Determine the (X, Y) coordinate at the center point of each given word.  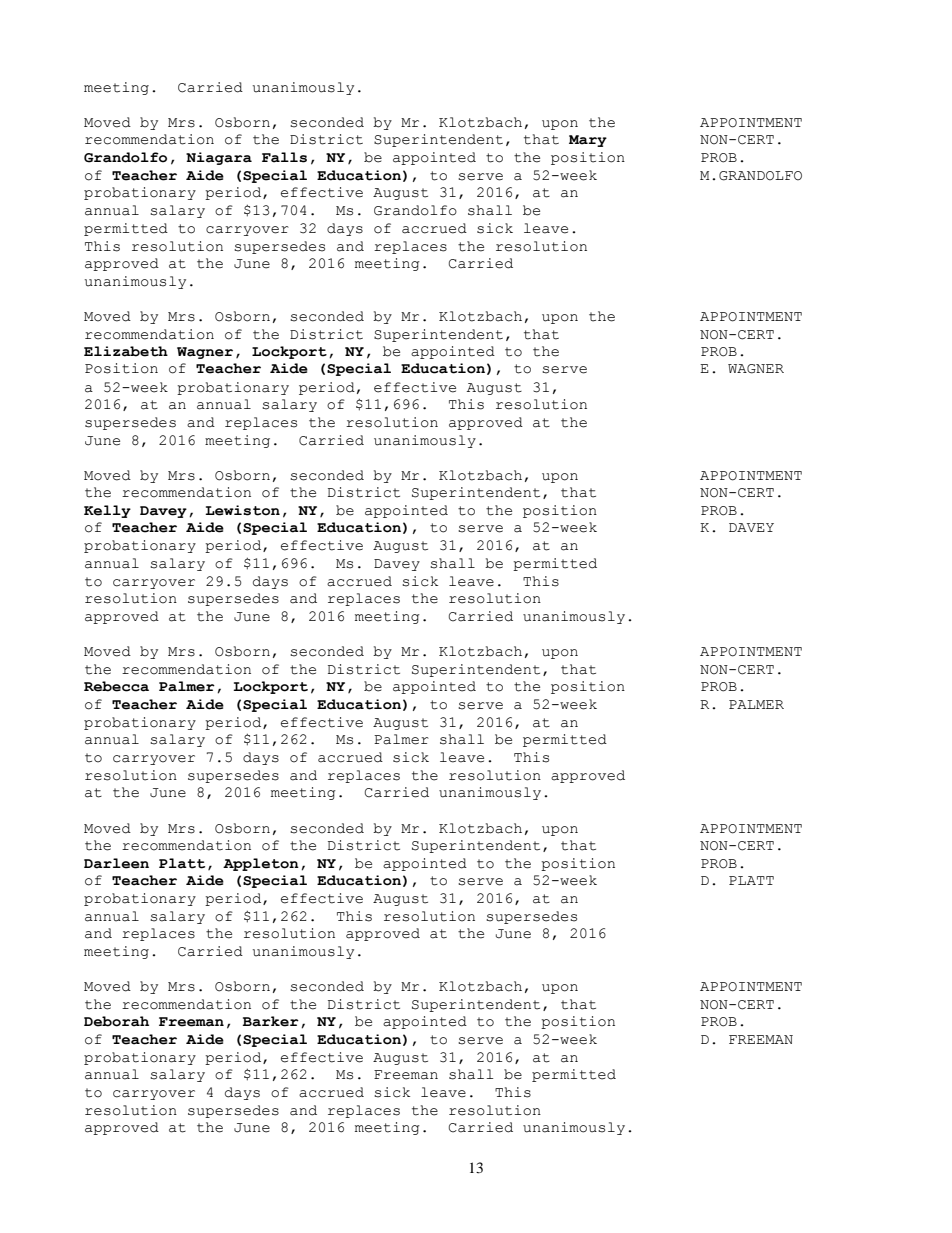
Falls (284, 157)
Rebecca (116, 686)
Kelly (107, 511)
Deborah (116, 1021)
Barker (271, 1021)
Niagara (219, 158)
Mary (588, 141)
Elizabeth (126, 351)
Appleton (261, 864)
